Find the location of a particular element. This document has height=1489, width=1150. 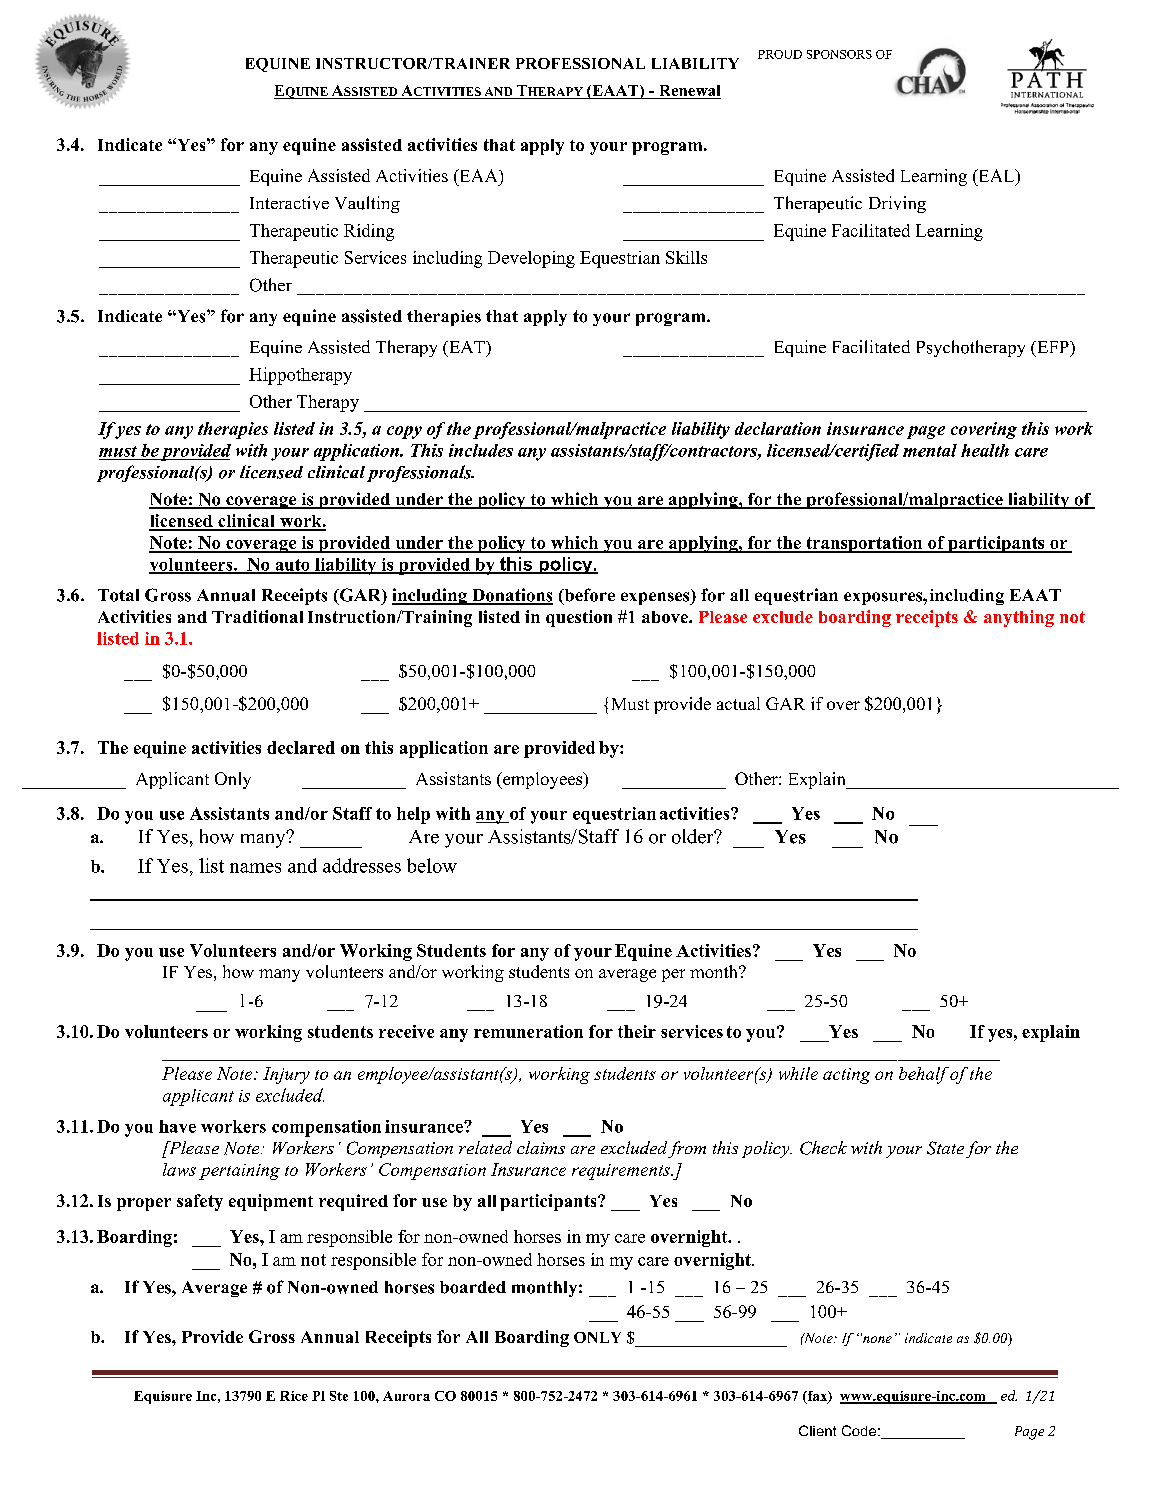

before is located at coordinates (588, 596).
